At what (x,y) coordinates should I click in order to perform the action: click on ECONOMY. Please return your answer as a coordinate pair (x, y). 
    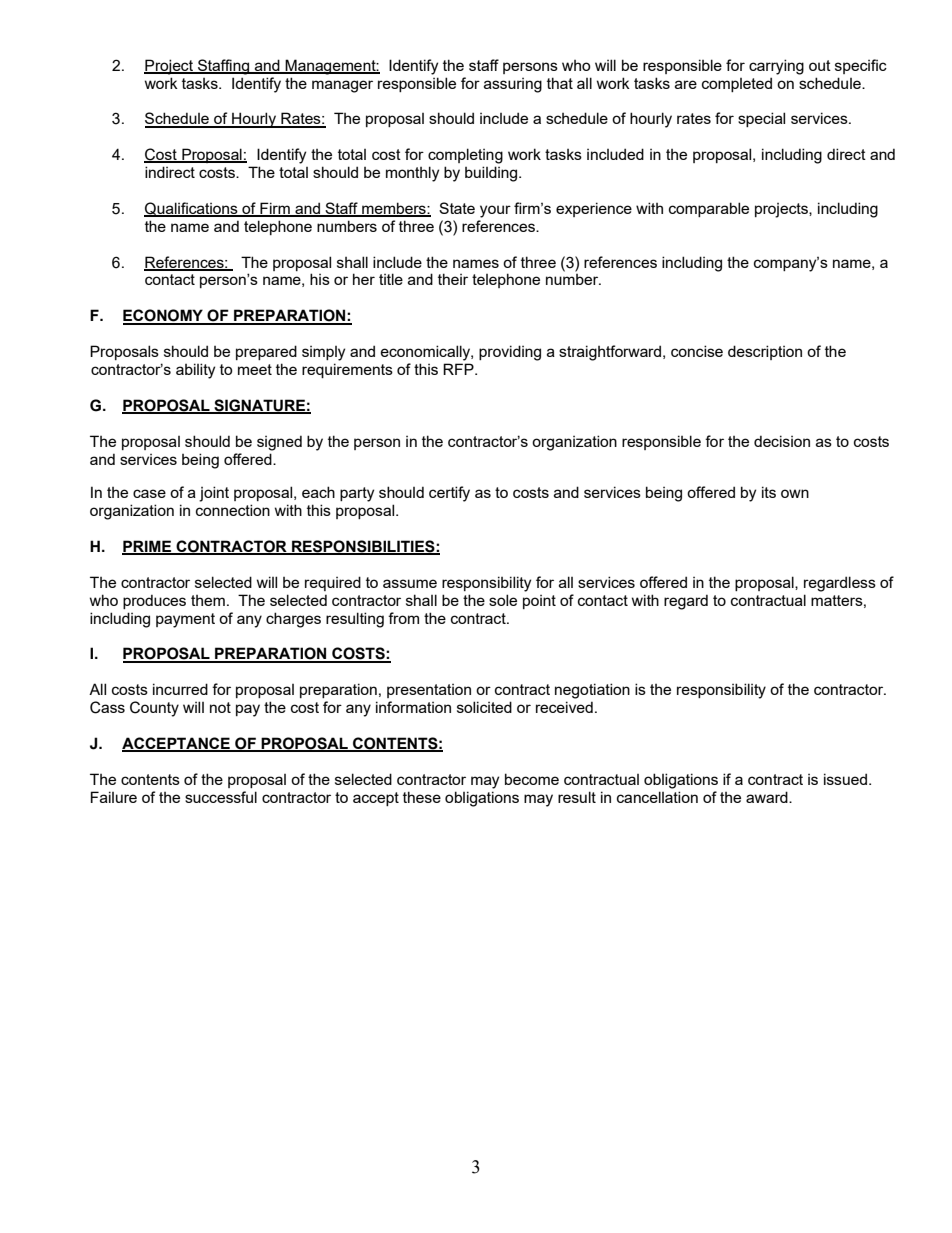
    Looking at the image, I should click on (164, 316).
